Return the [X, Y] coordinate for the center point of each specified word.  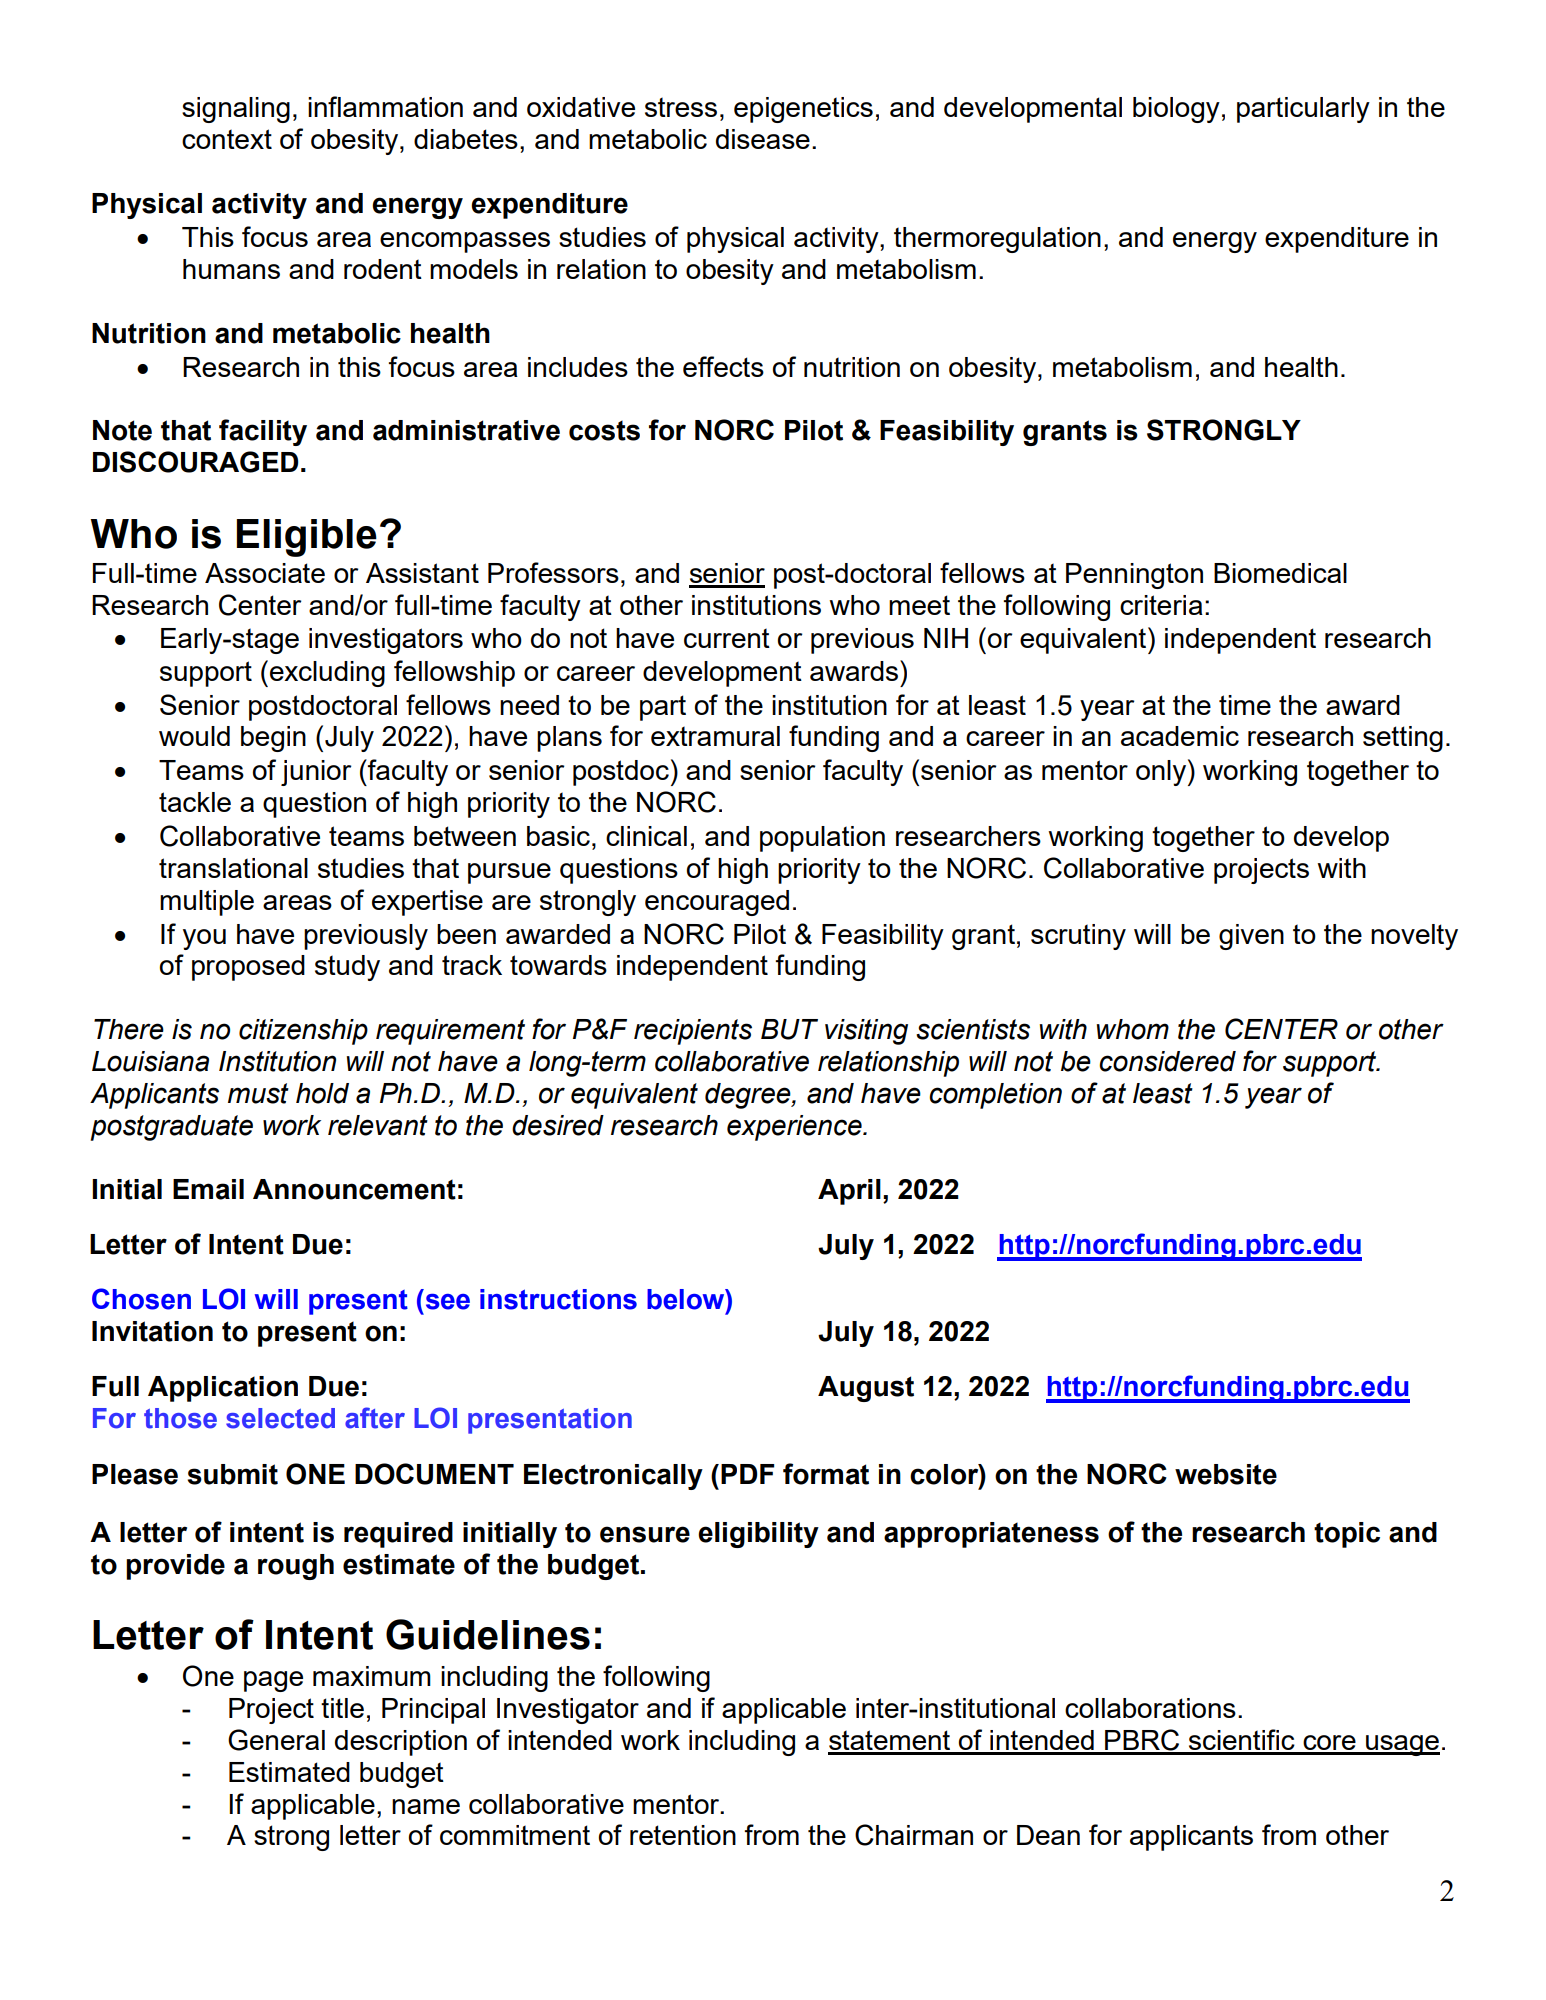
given [1251, 937]
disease [763, 139]
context [227, 139]
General [276, 1740]
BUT [789, 1029]
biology [1176, 110]
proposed [248, 968]
